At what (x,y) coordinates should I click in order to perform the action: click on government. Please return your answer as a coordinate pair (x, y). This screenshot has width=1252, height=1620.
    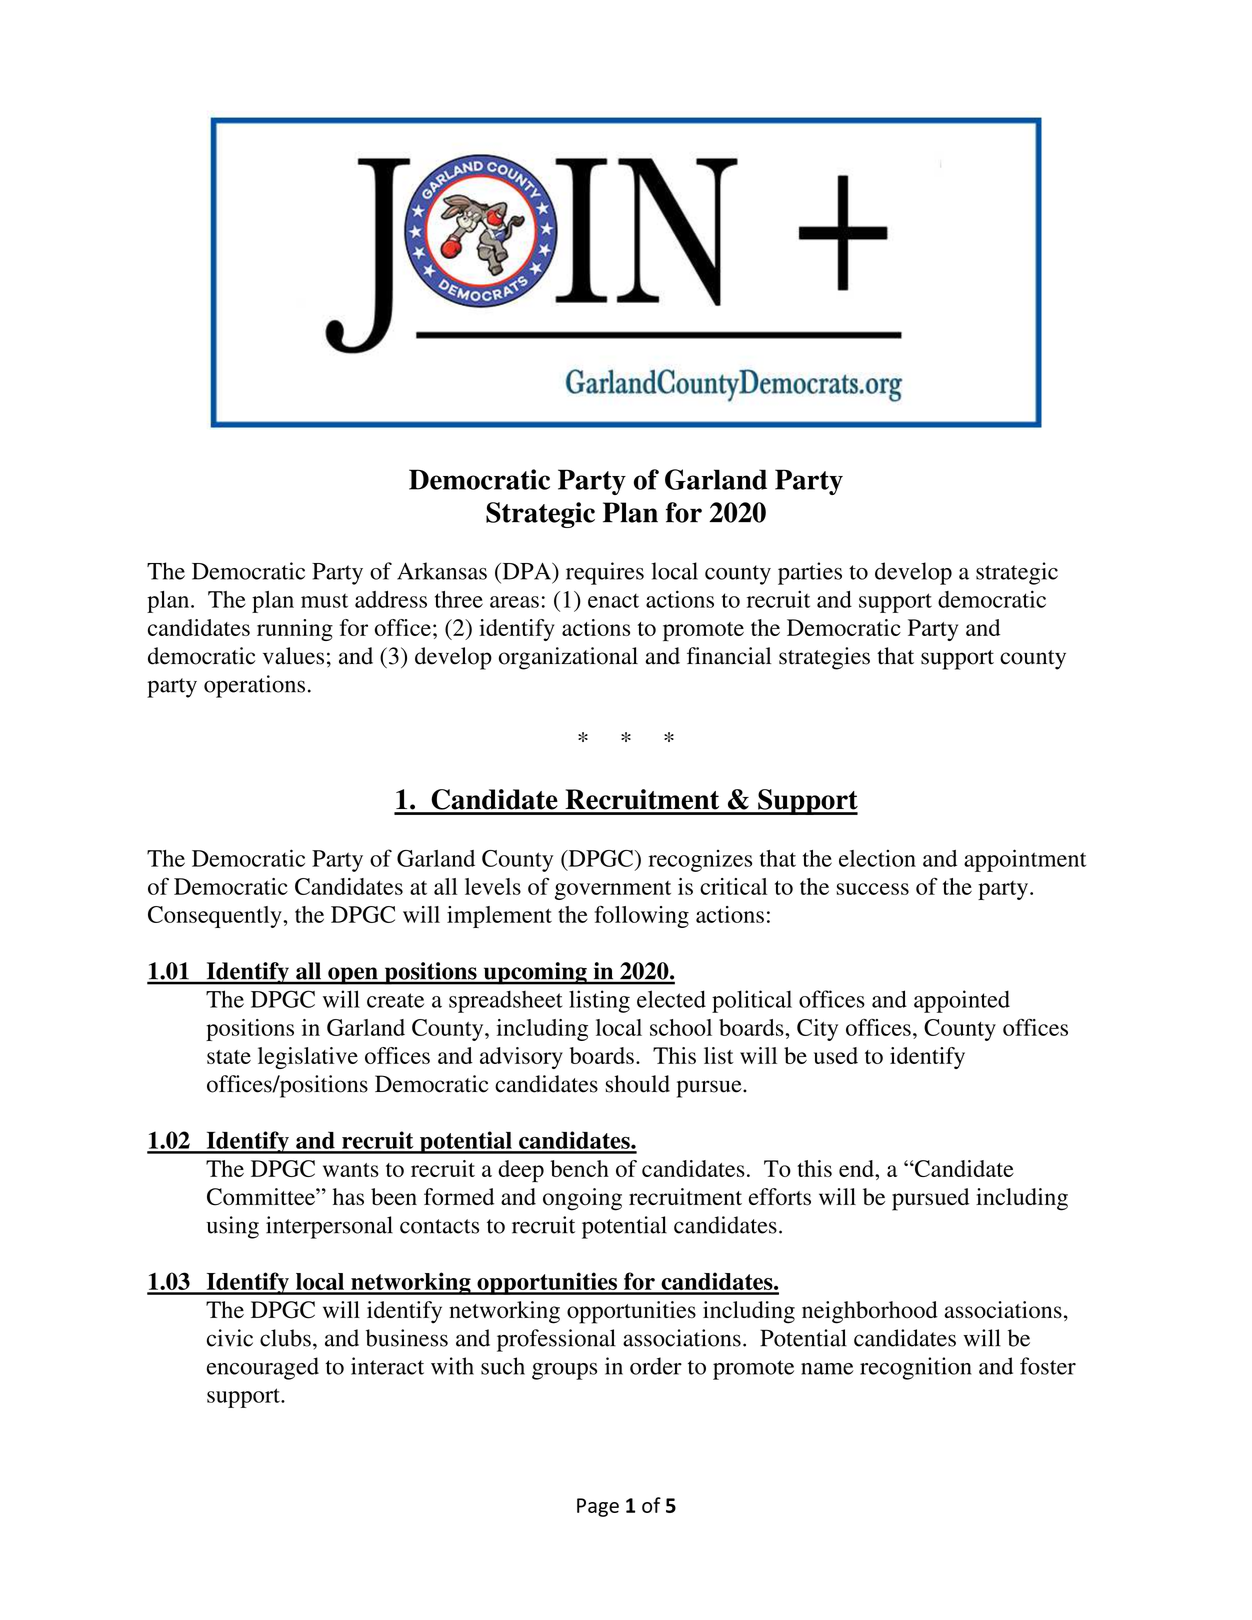
    Looking at the image, I should click on (613, 890).
